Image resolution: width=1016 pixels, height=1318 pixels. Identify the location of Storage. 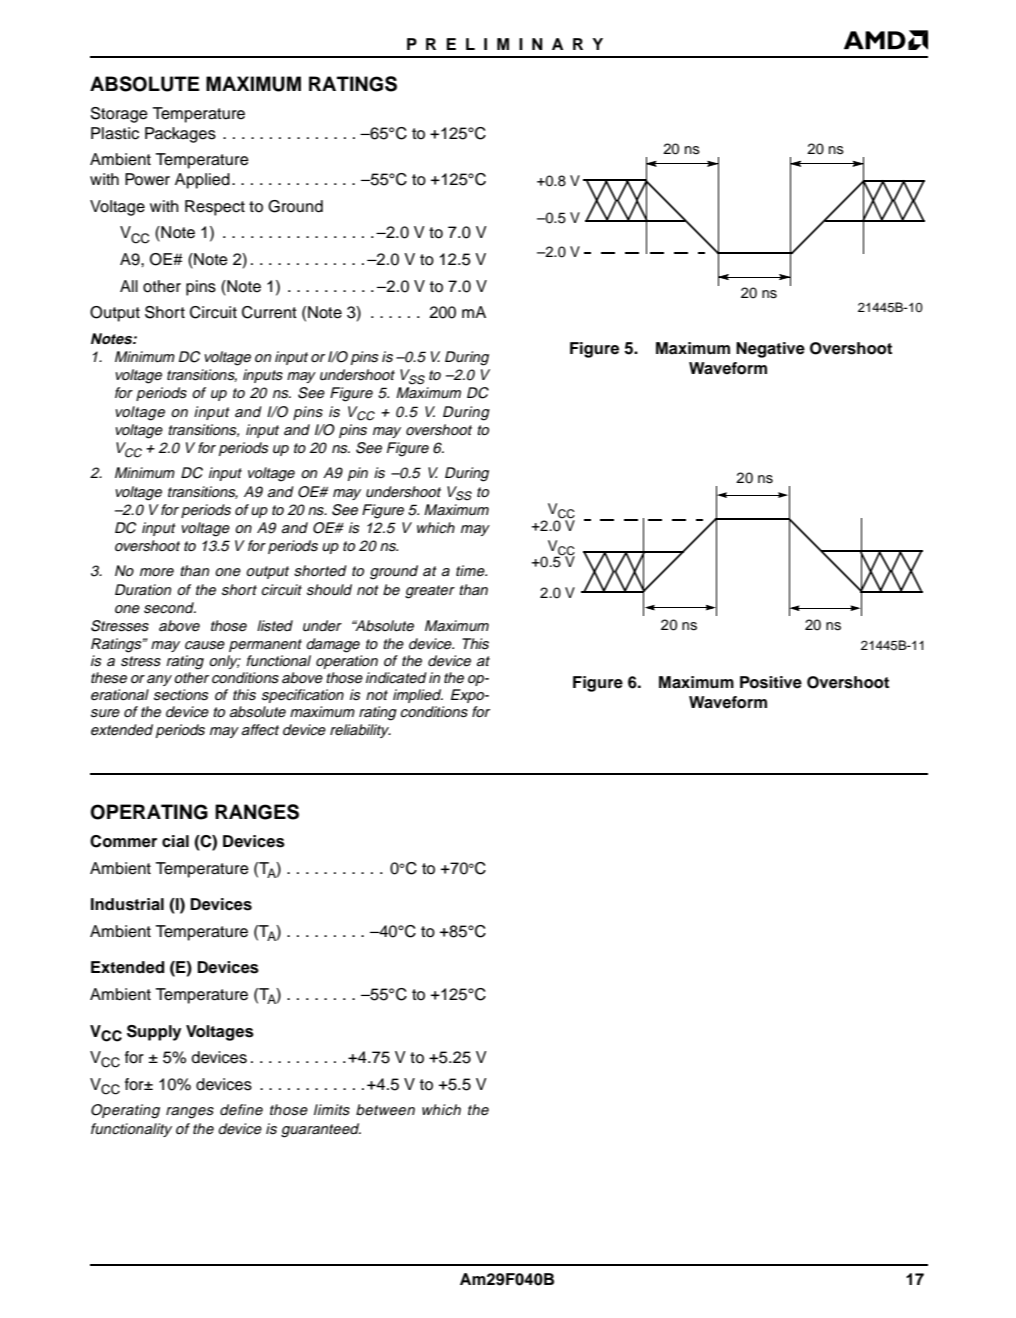
(119, 115).
